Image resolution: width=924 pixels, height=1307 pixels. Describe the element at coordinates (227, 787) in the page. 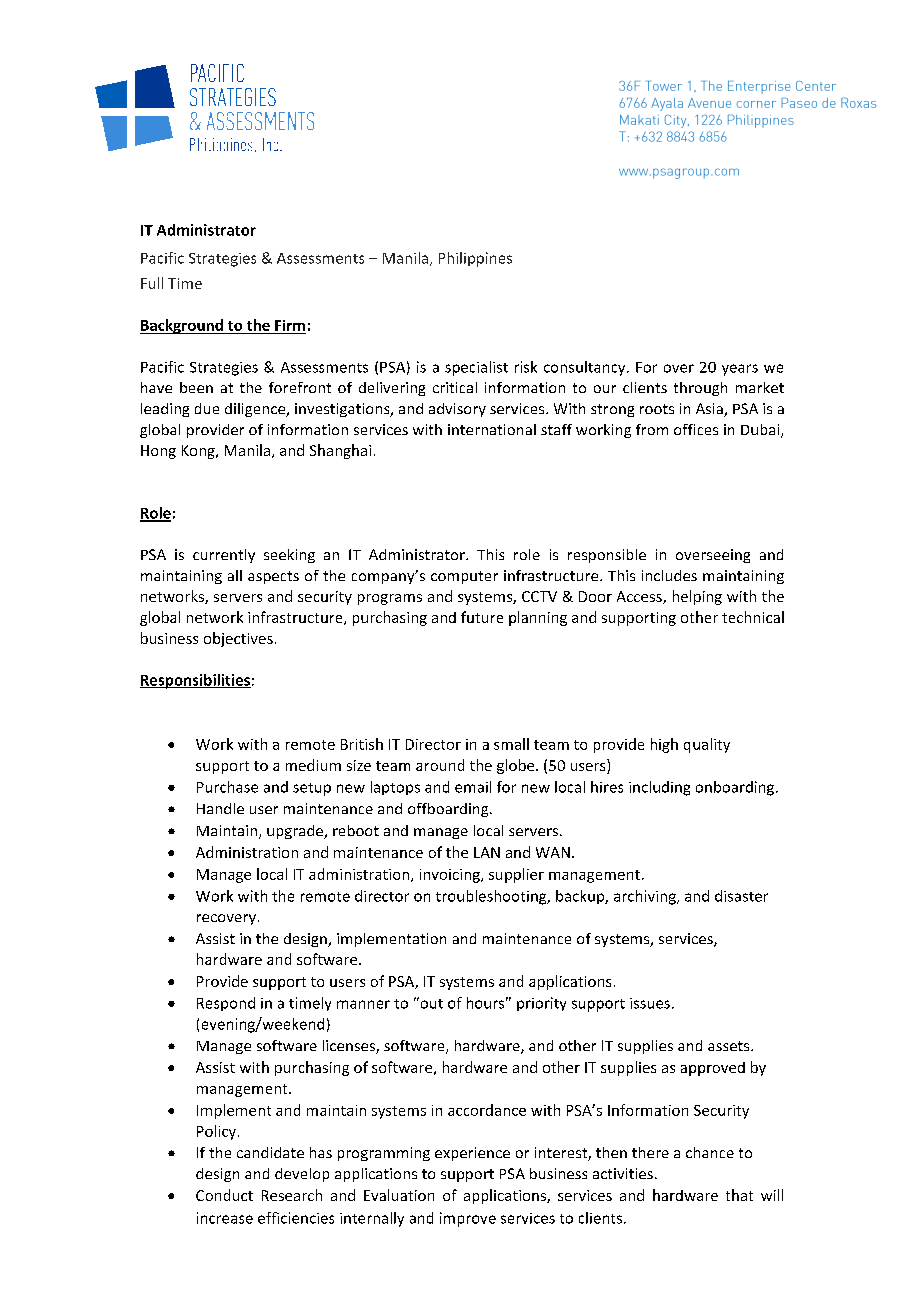

I see `Purchase` at that location.
